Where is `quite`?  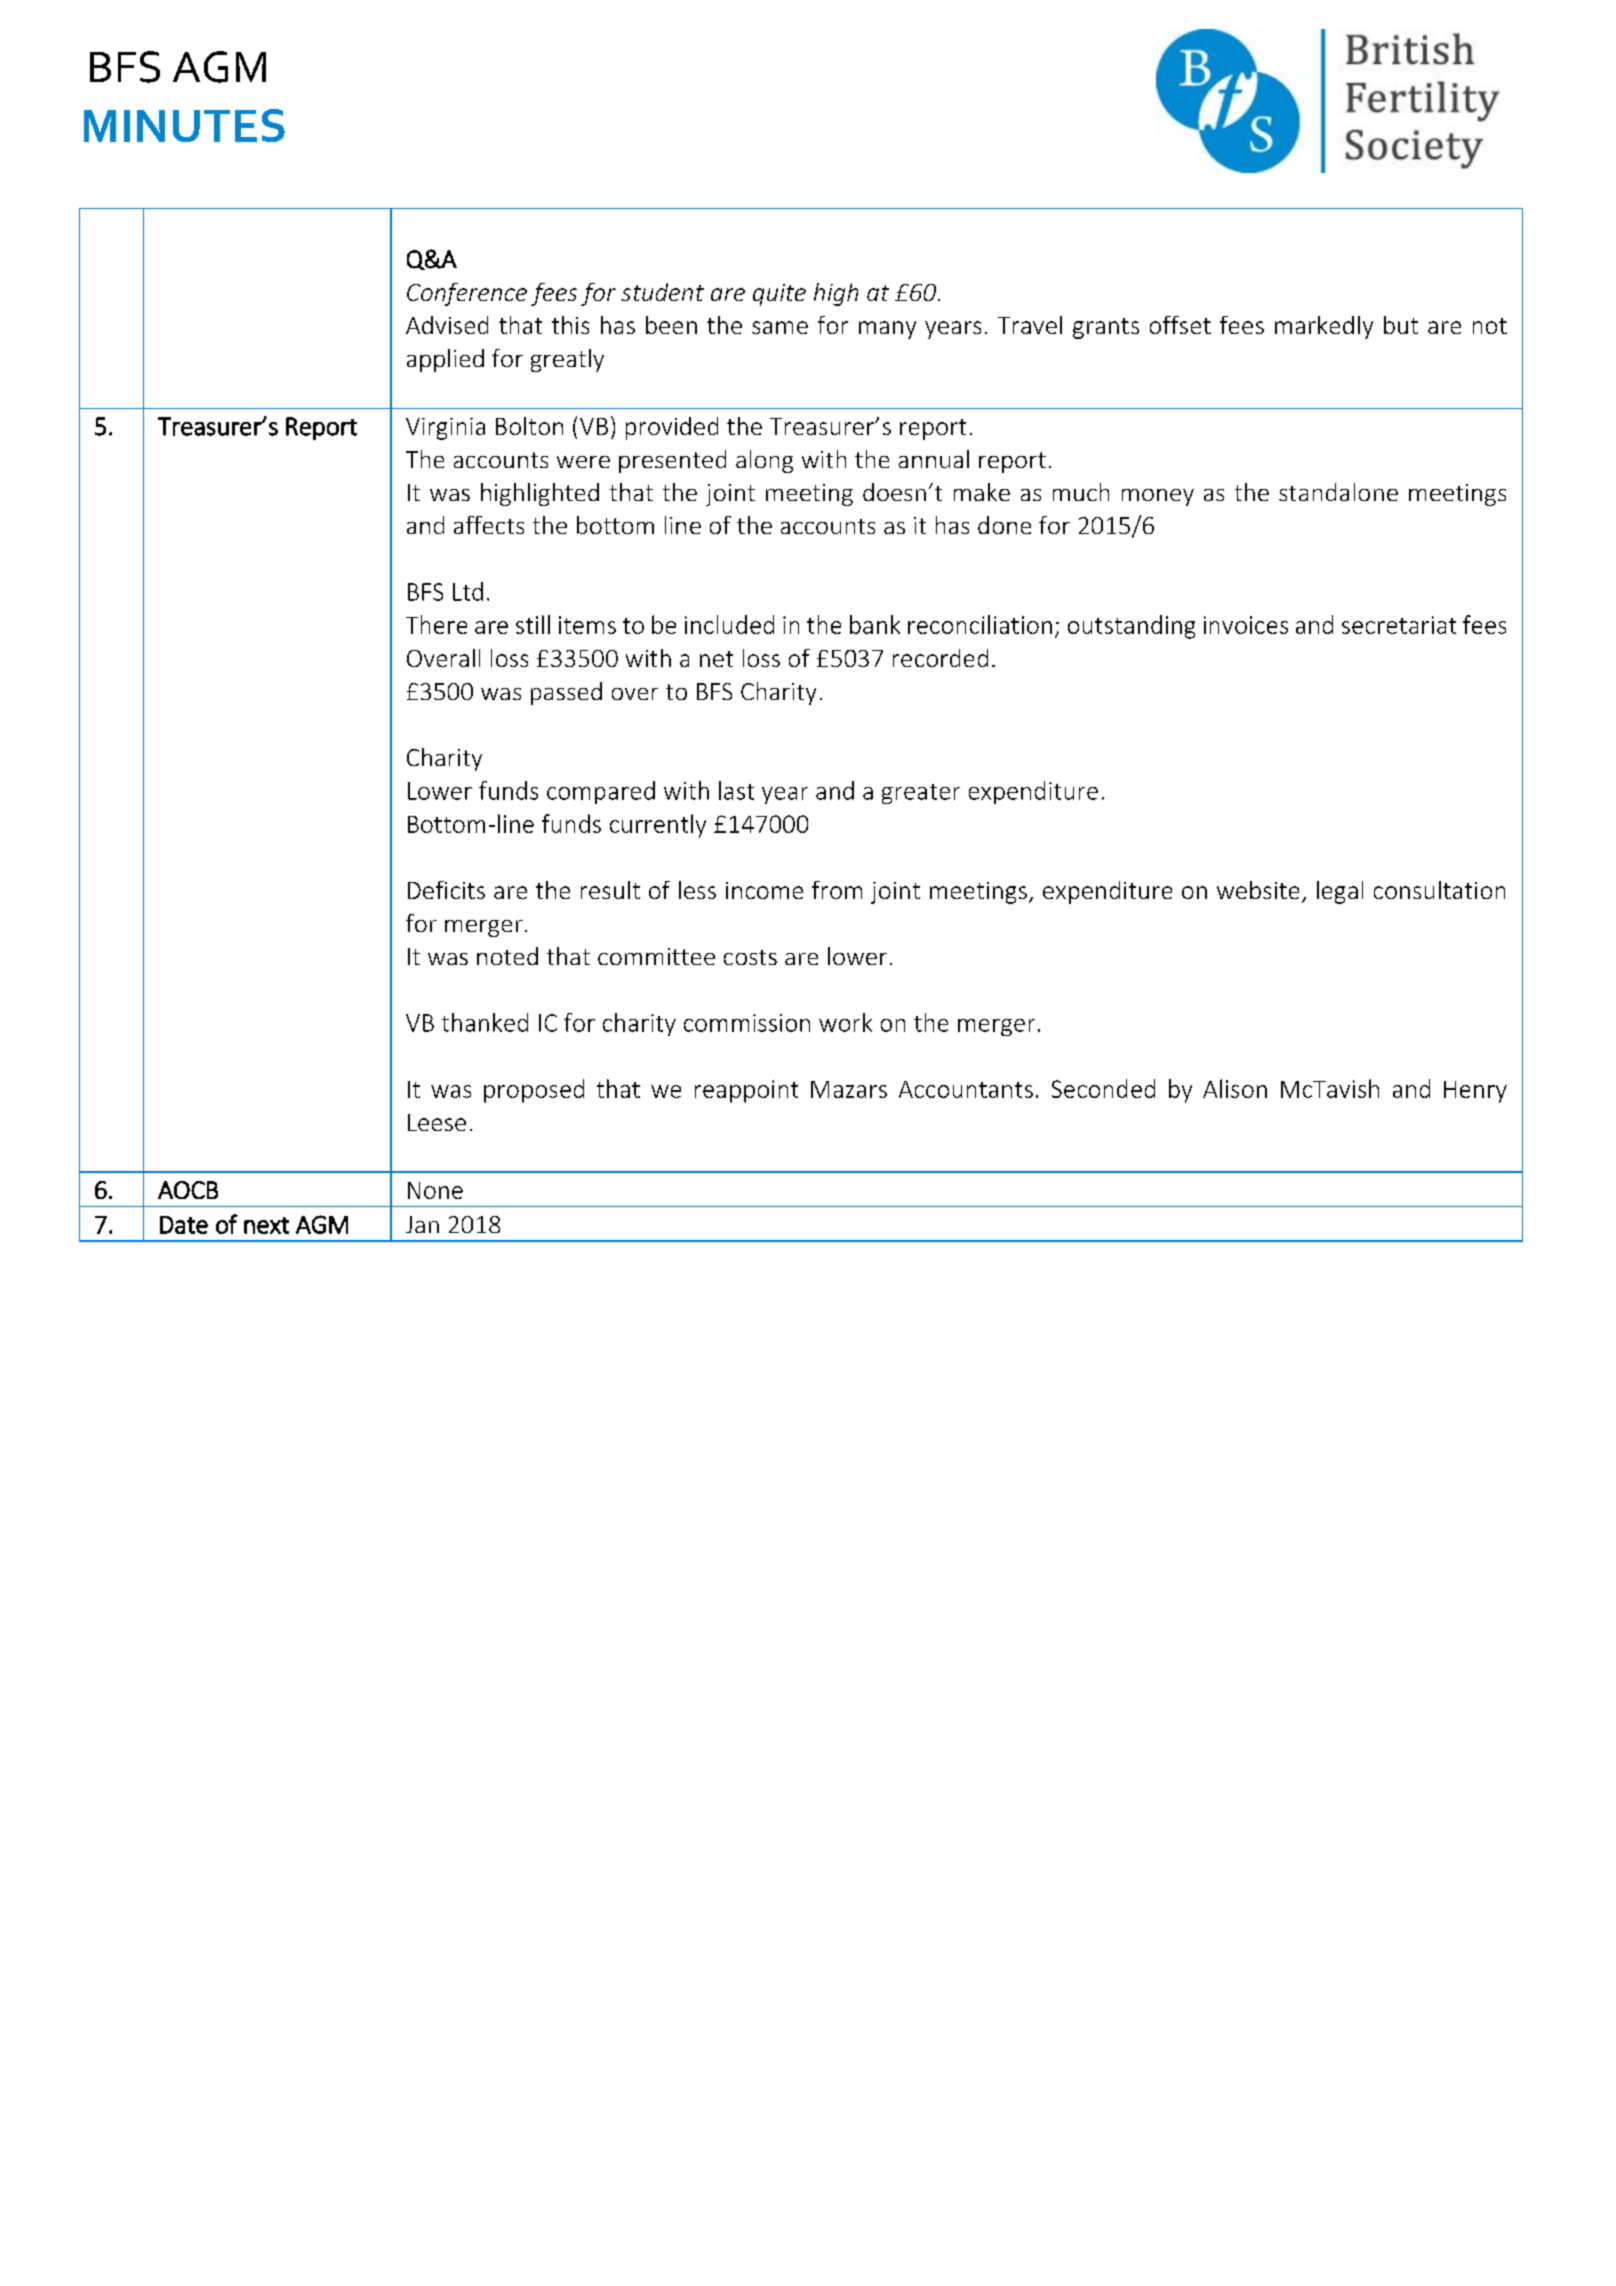 quite is located at coordinates (779, 295).
